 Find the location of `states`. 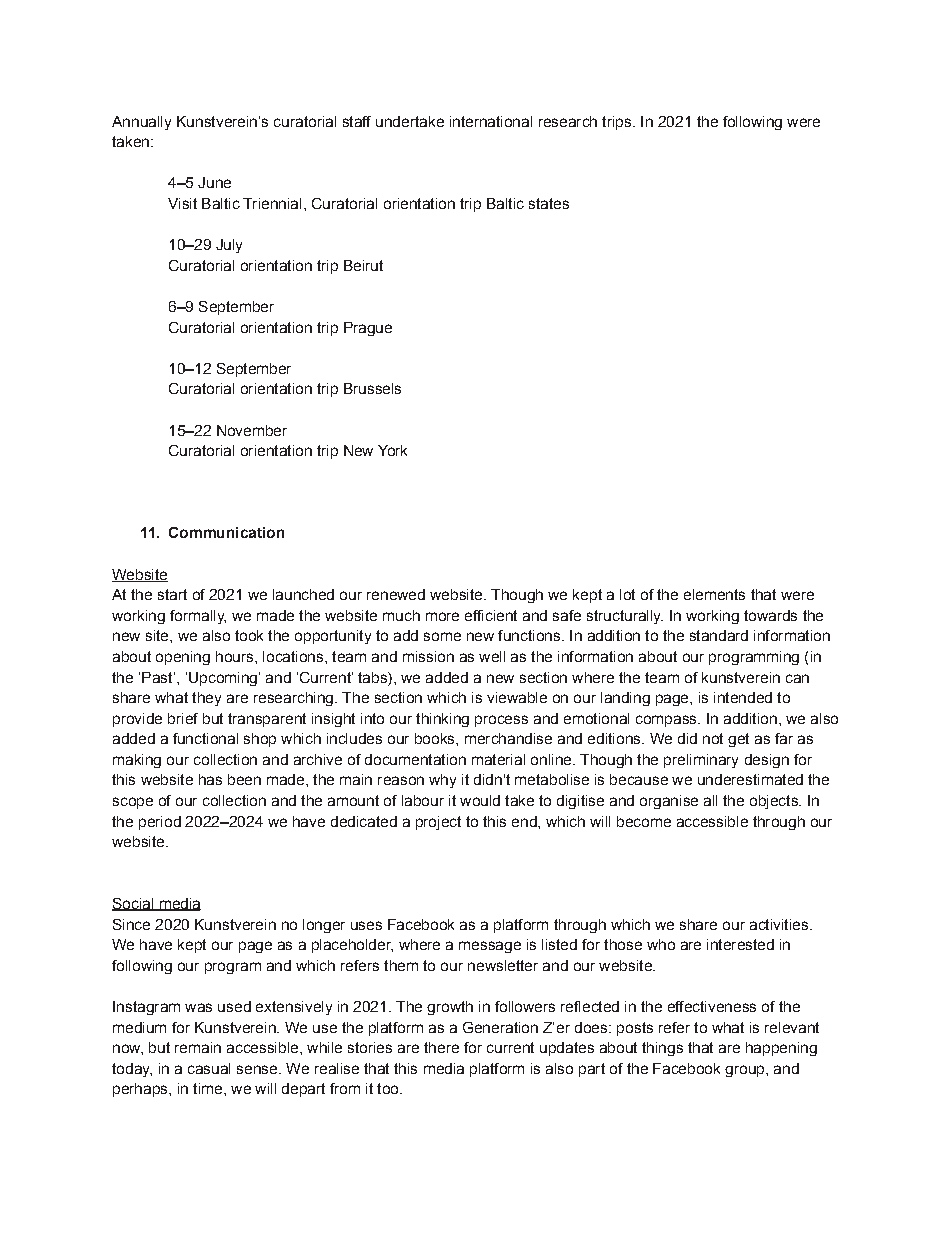

states is located at coordinates (549, 203).
